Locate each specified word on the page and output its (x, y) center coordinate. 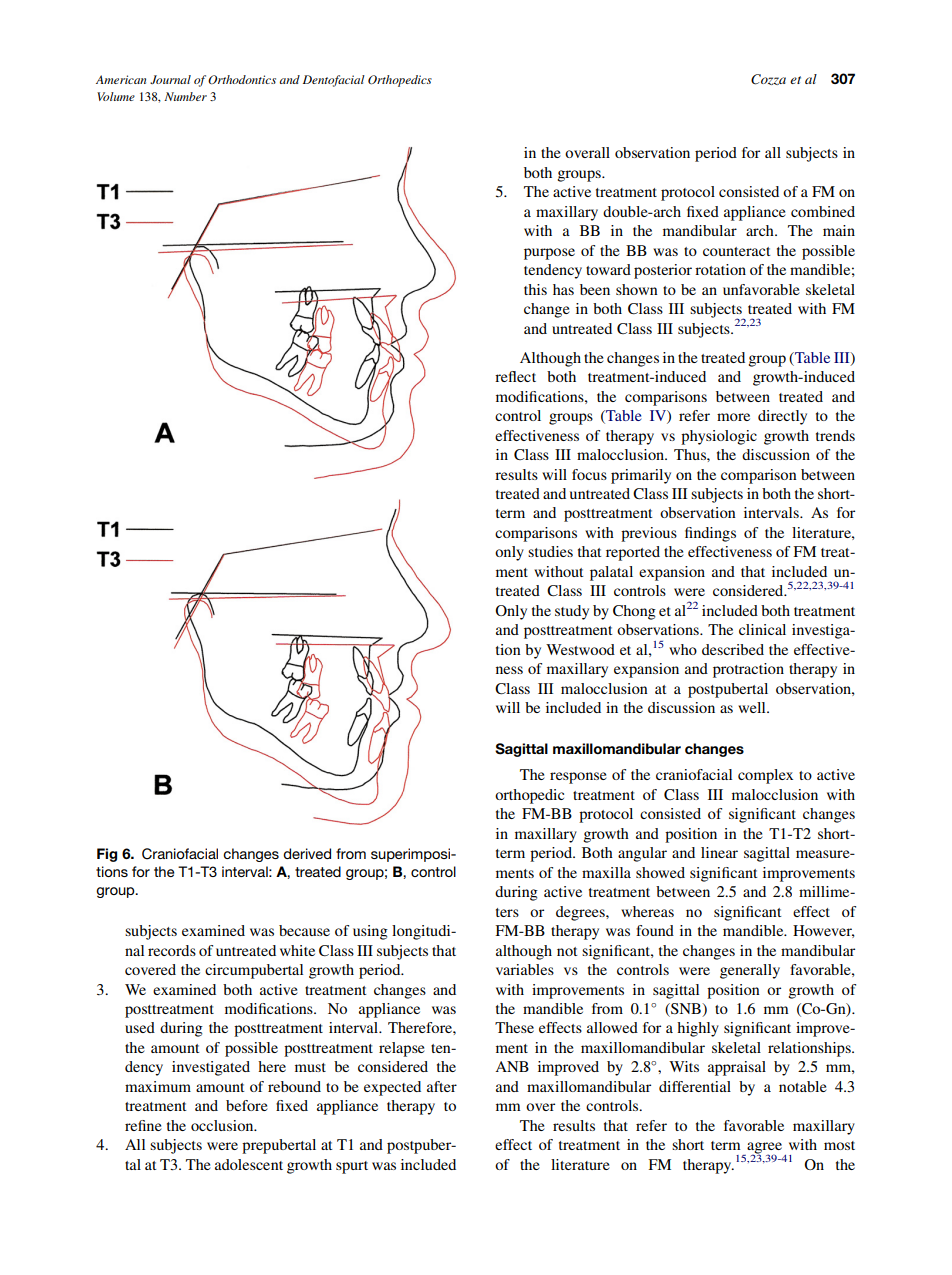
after (442, 1086)
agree (765, 1149)
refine (143, 1125)
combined (823, 211)
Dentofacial (334, 81)
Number (185, 96)
